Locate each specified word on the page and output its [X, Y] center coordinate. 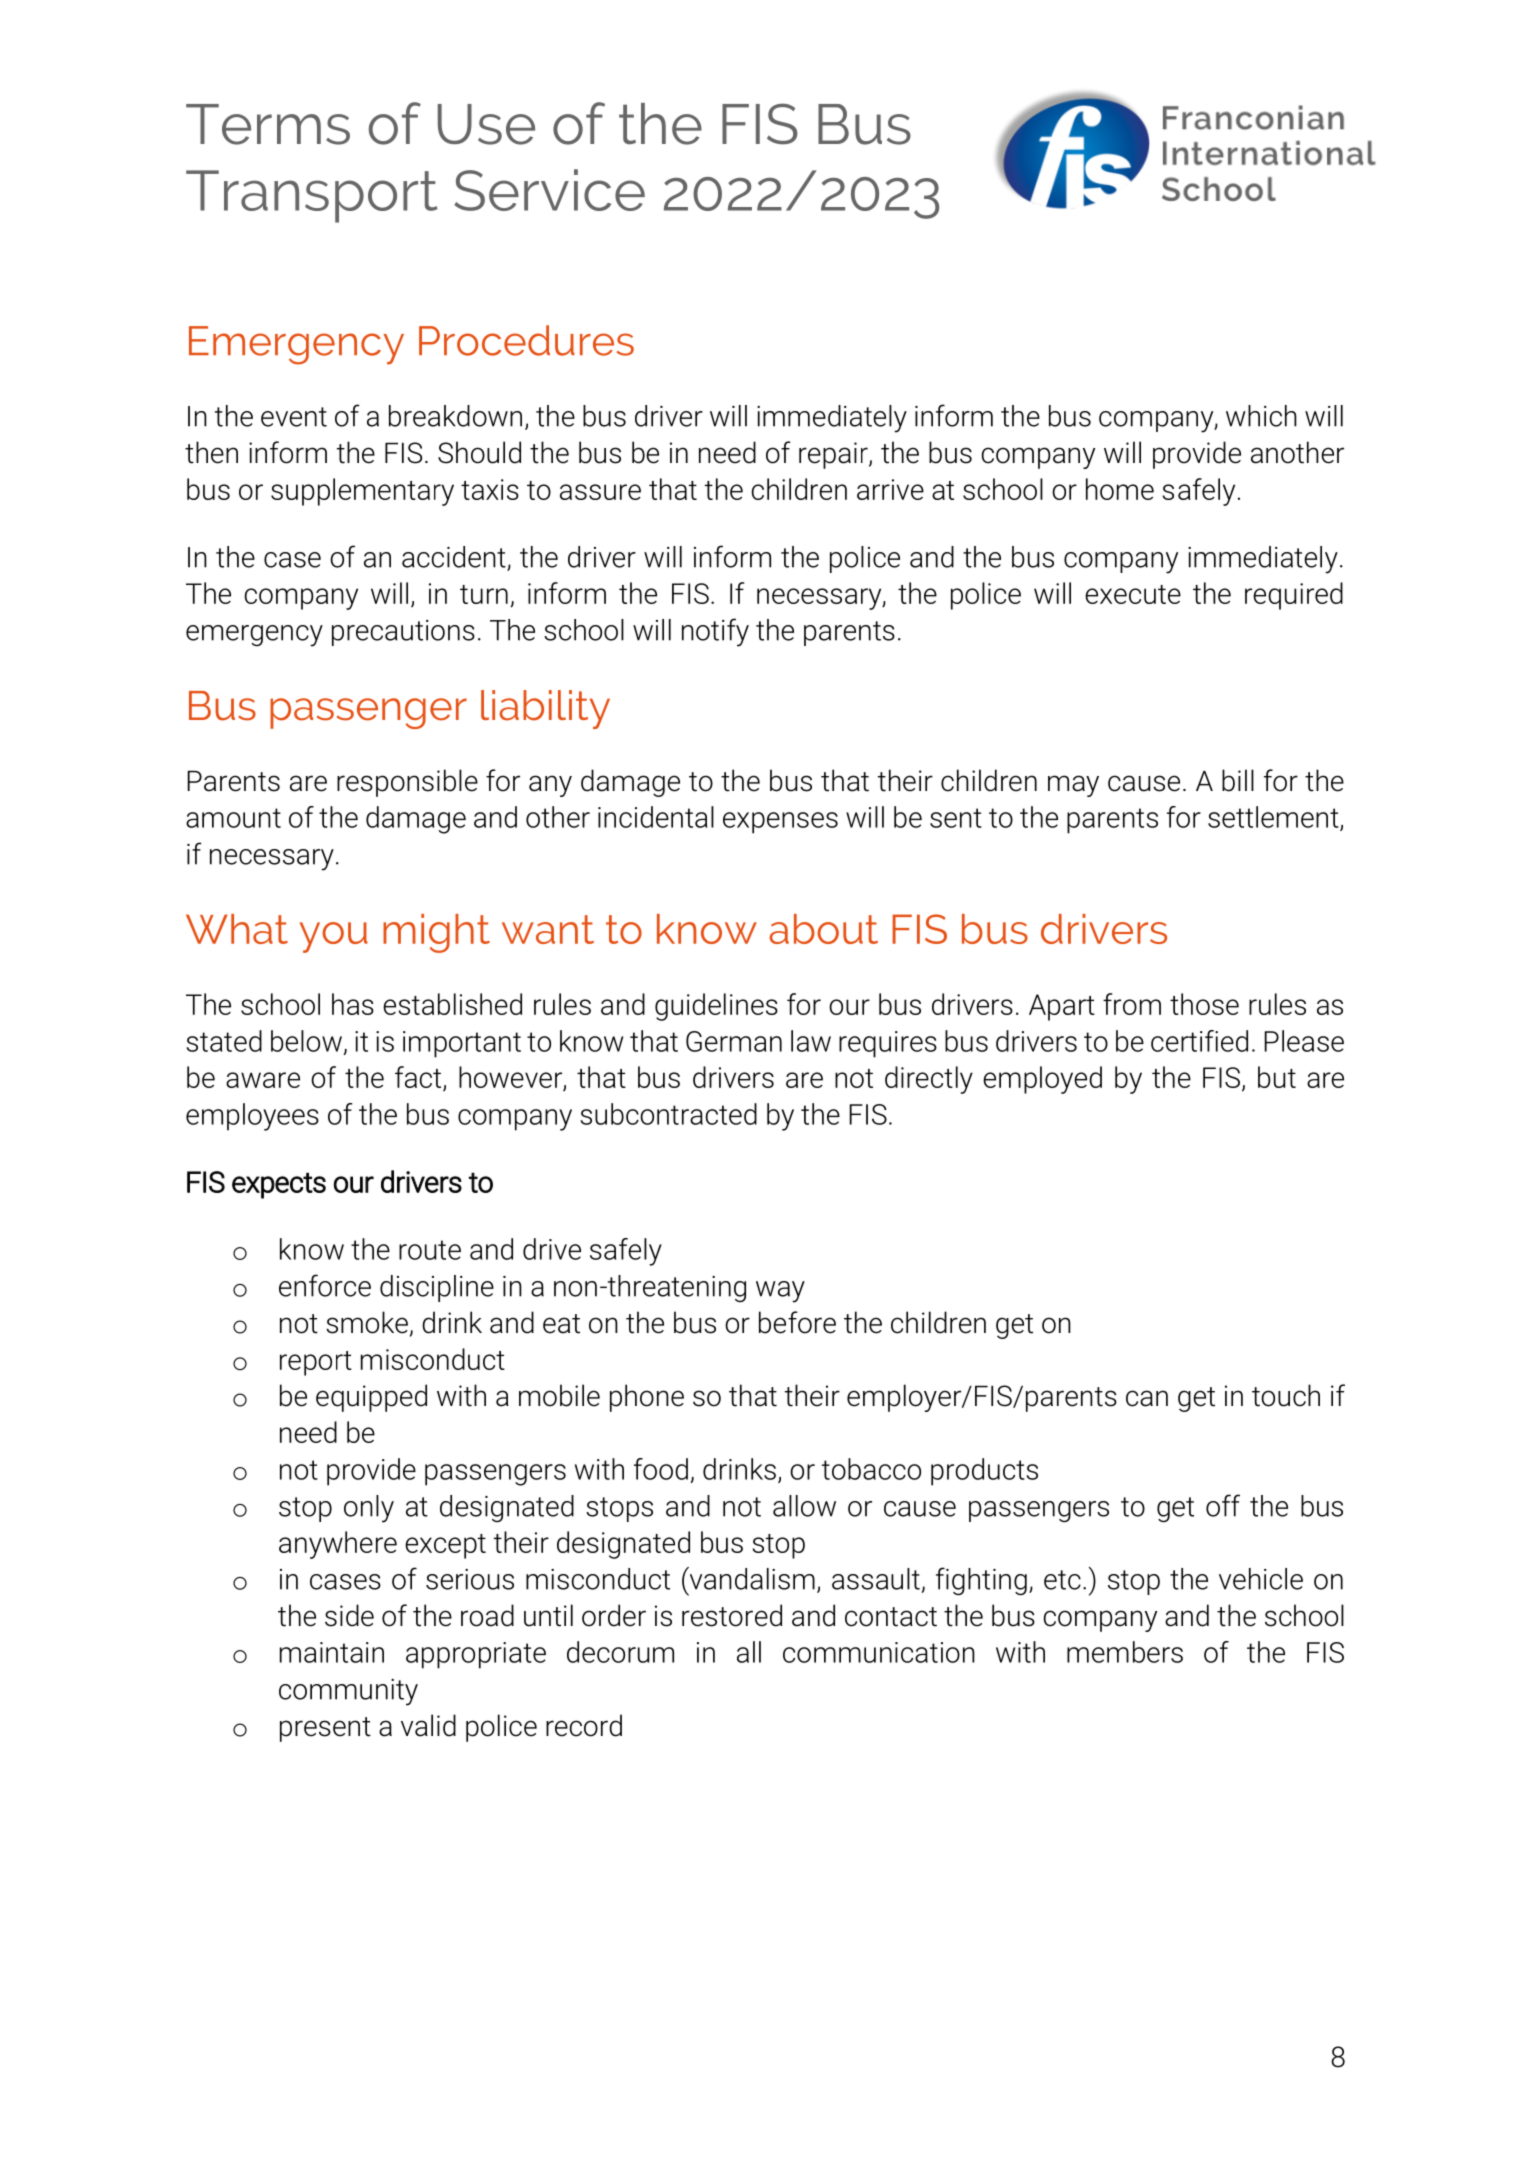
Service [549, 190]
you [334, 937]
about [823, 929]
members [1125, 1652]
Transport [312, 196]
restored [732, 1615]
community [348, 1692]
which [1261, 416]
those [1204, 1004]
